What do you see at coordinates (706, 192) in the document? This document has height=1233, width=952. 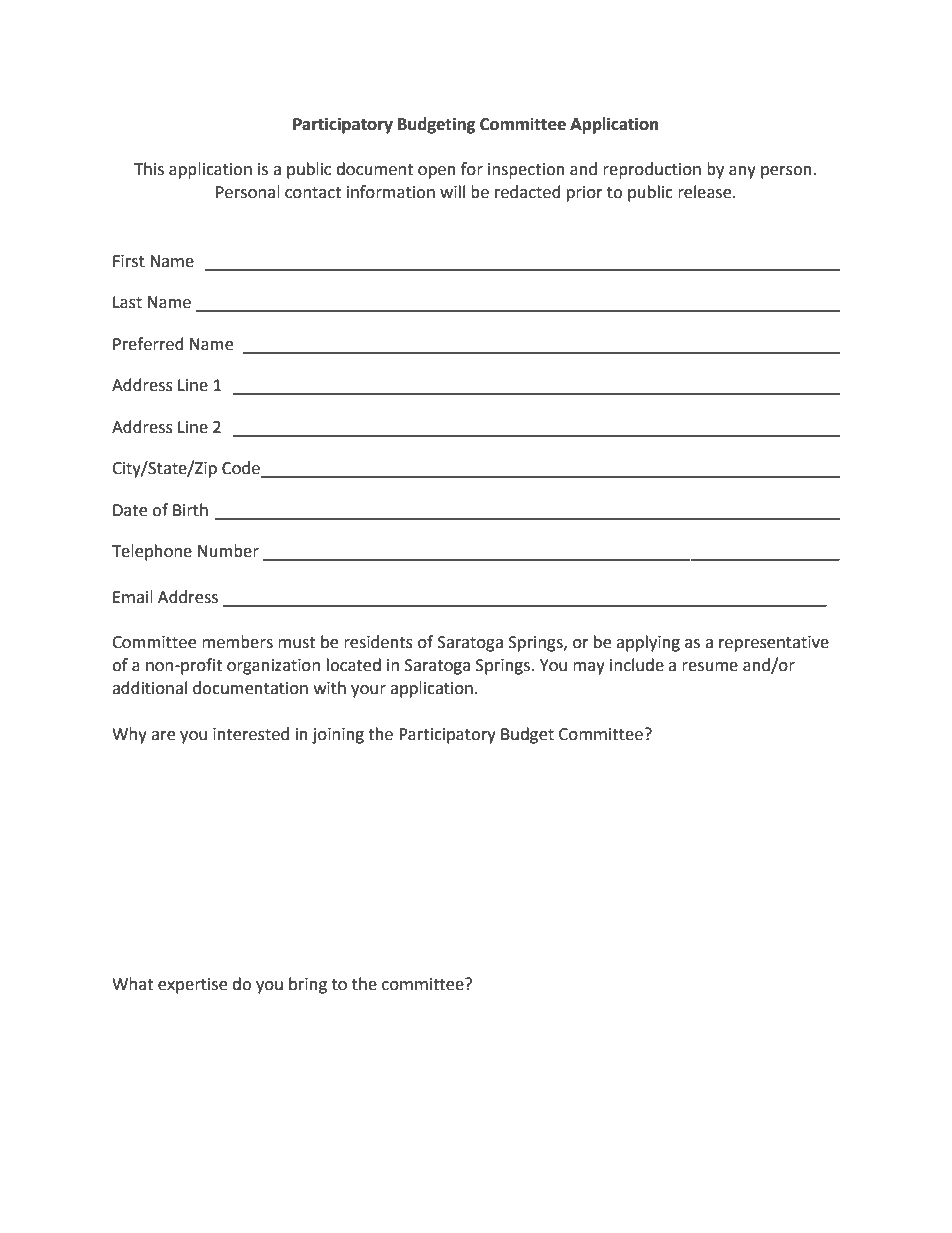 I see `release` at bounding box center [706, 192].
